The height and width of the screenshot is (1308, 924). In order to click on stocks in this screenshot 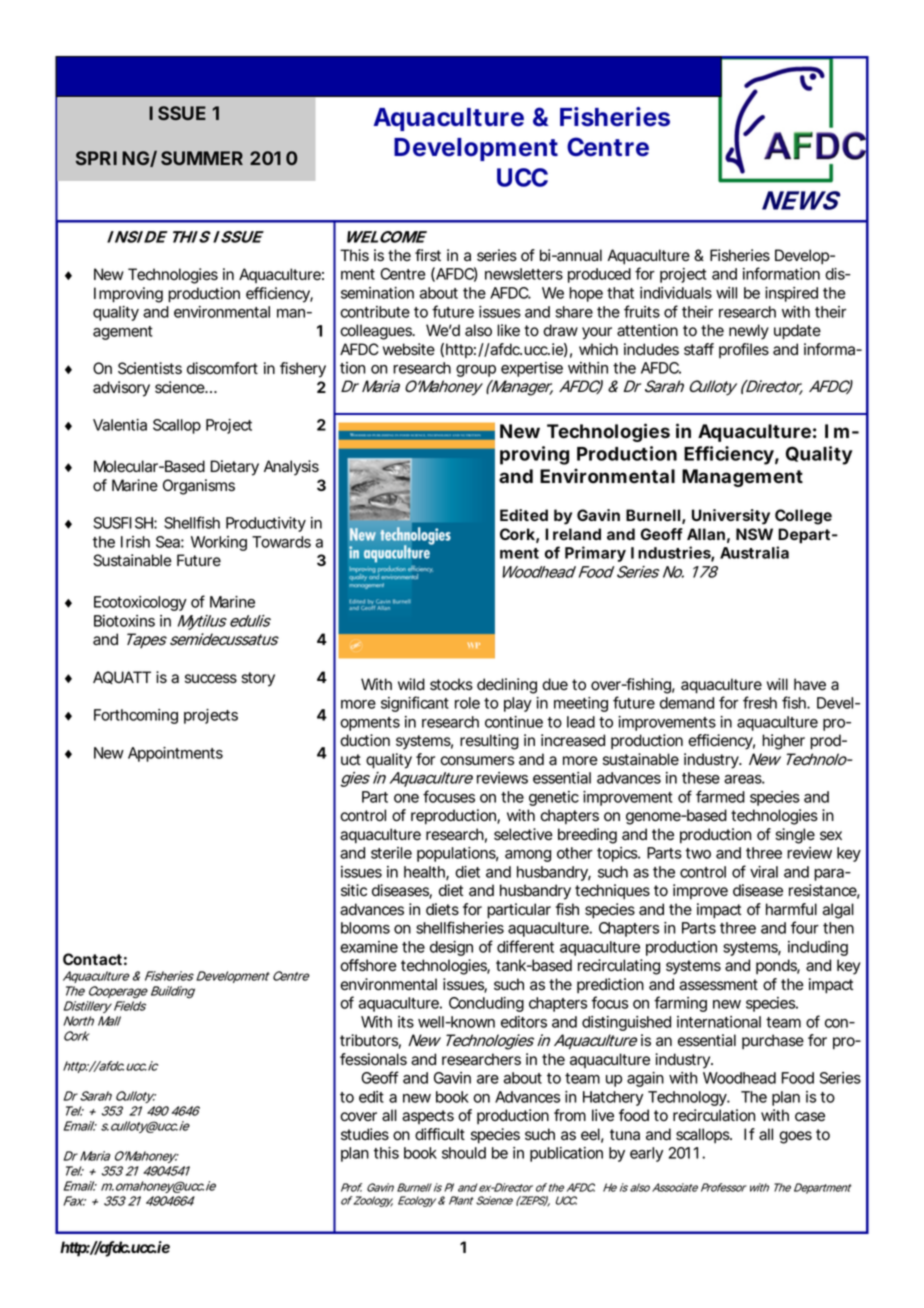, I will do `click(451, 684)`.
